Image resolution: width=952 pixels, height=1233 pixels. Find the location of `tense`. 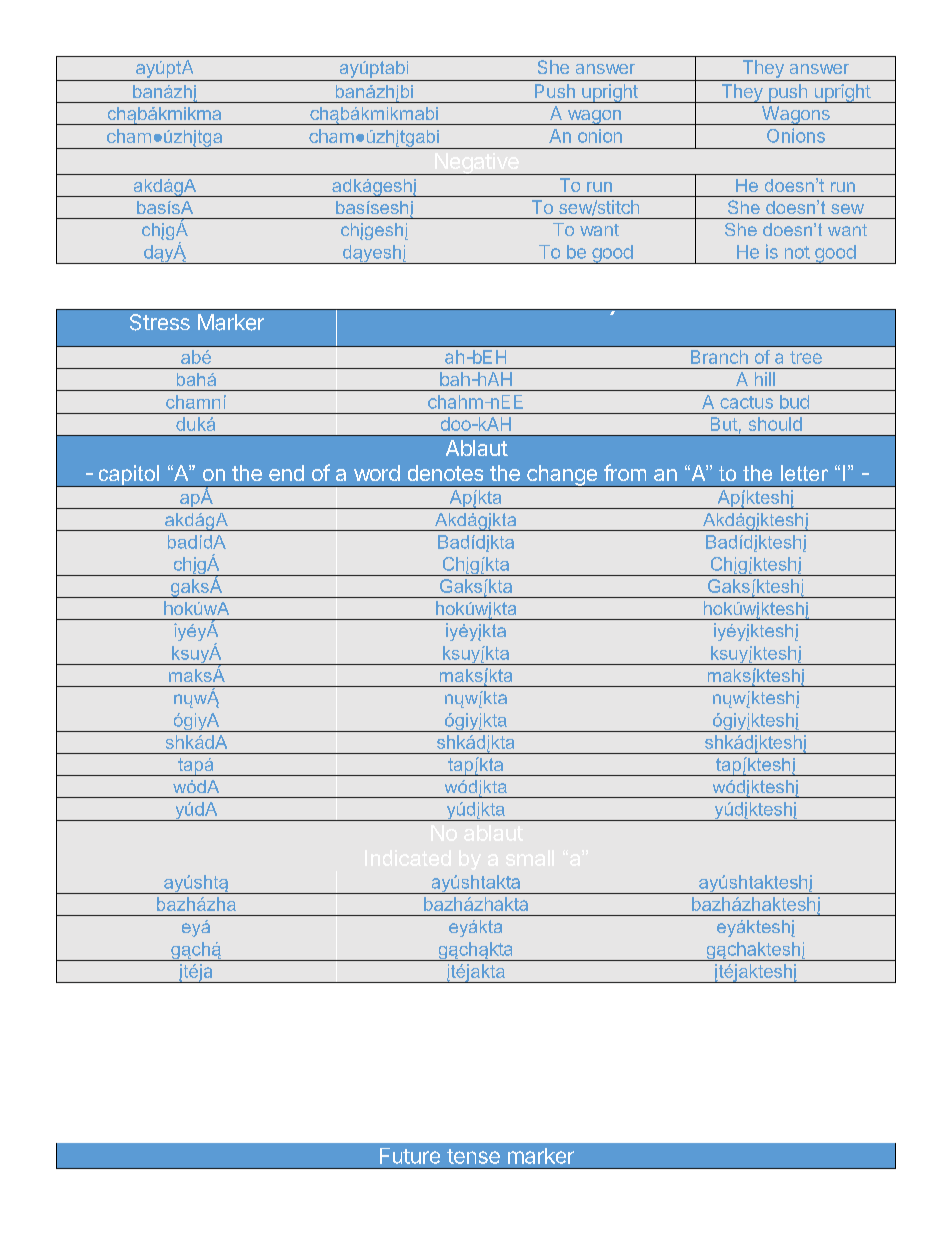

tense is located at coordinates (473, 1156).
